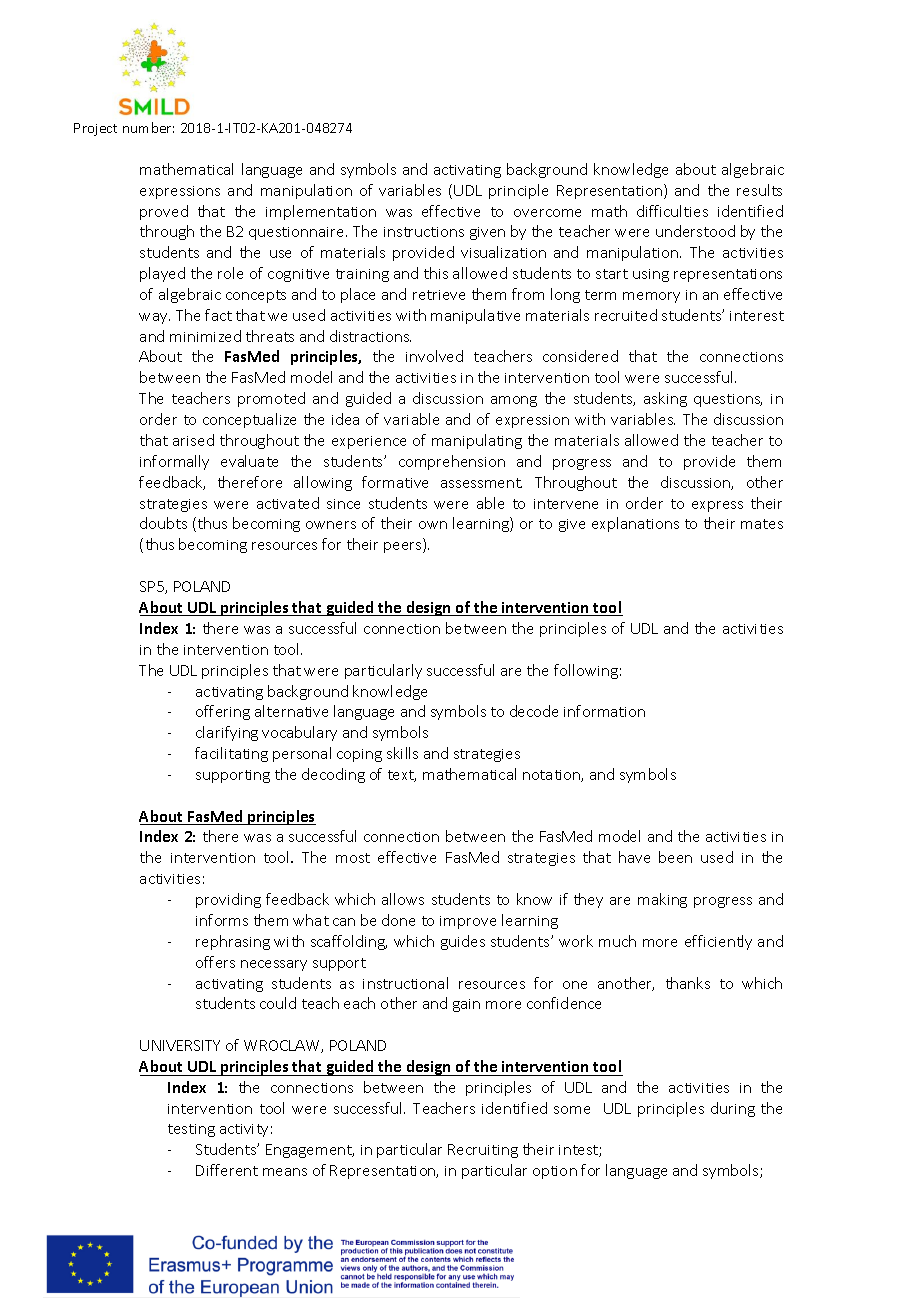 The image size is (924, 1308). Describe the element at coordinates (662, 900) in the image. I see `making` at that location.
